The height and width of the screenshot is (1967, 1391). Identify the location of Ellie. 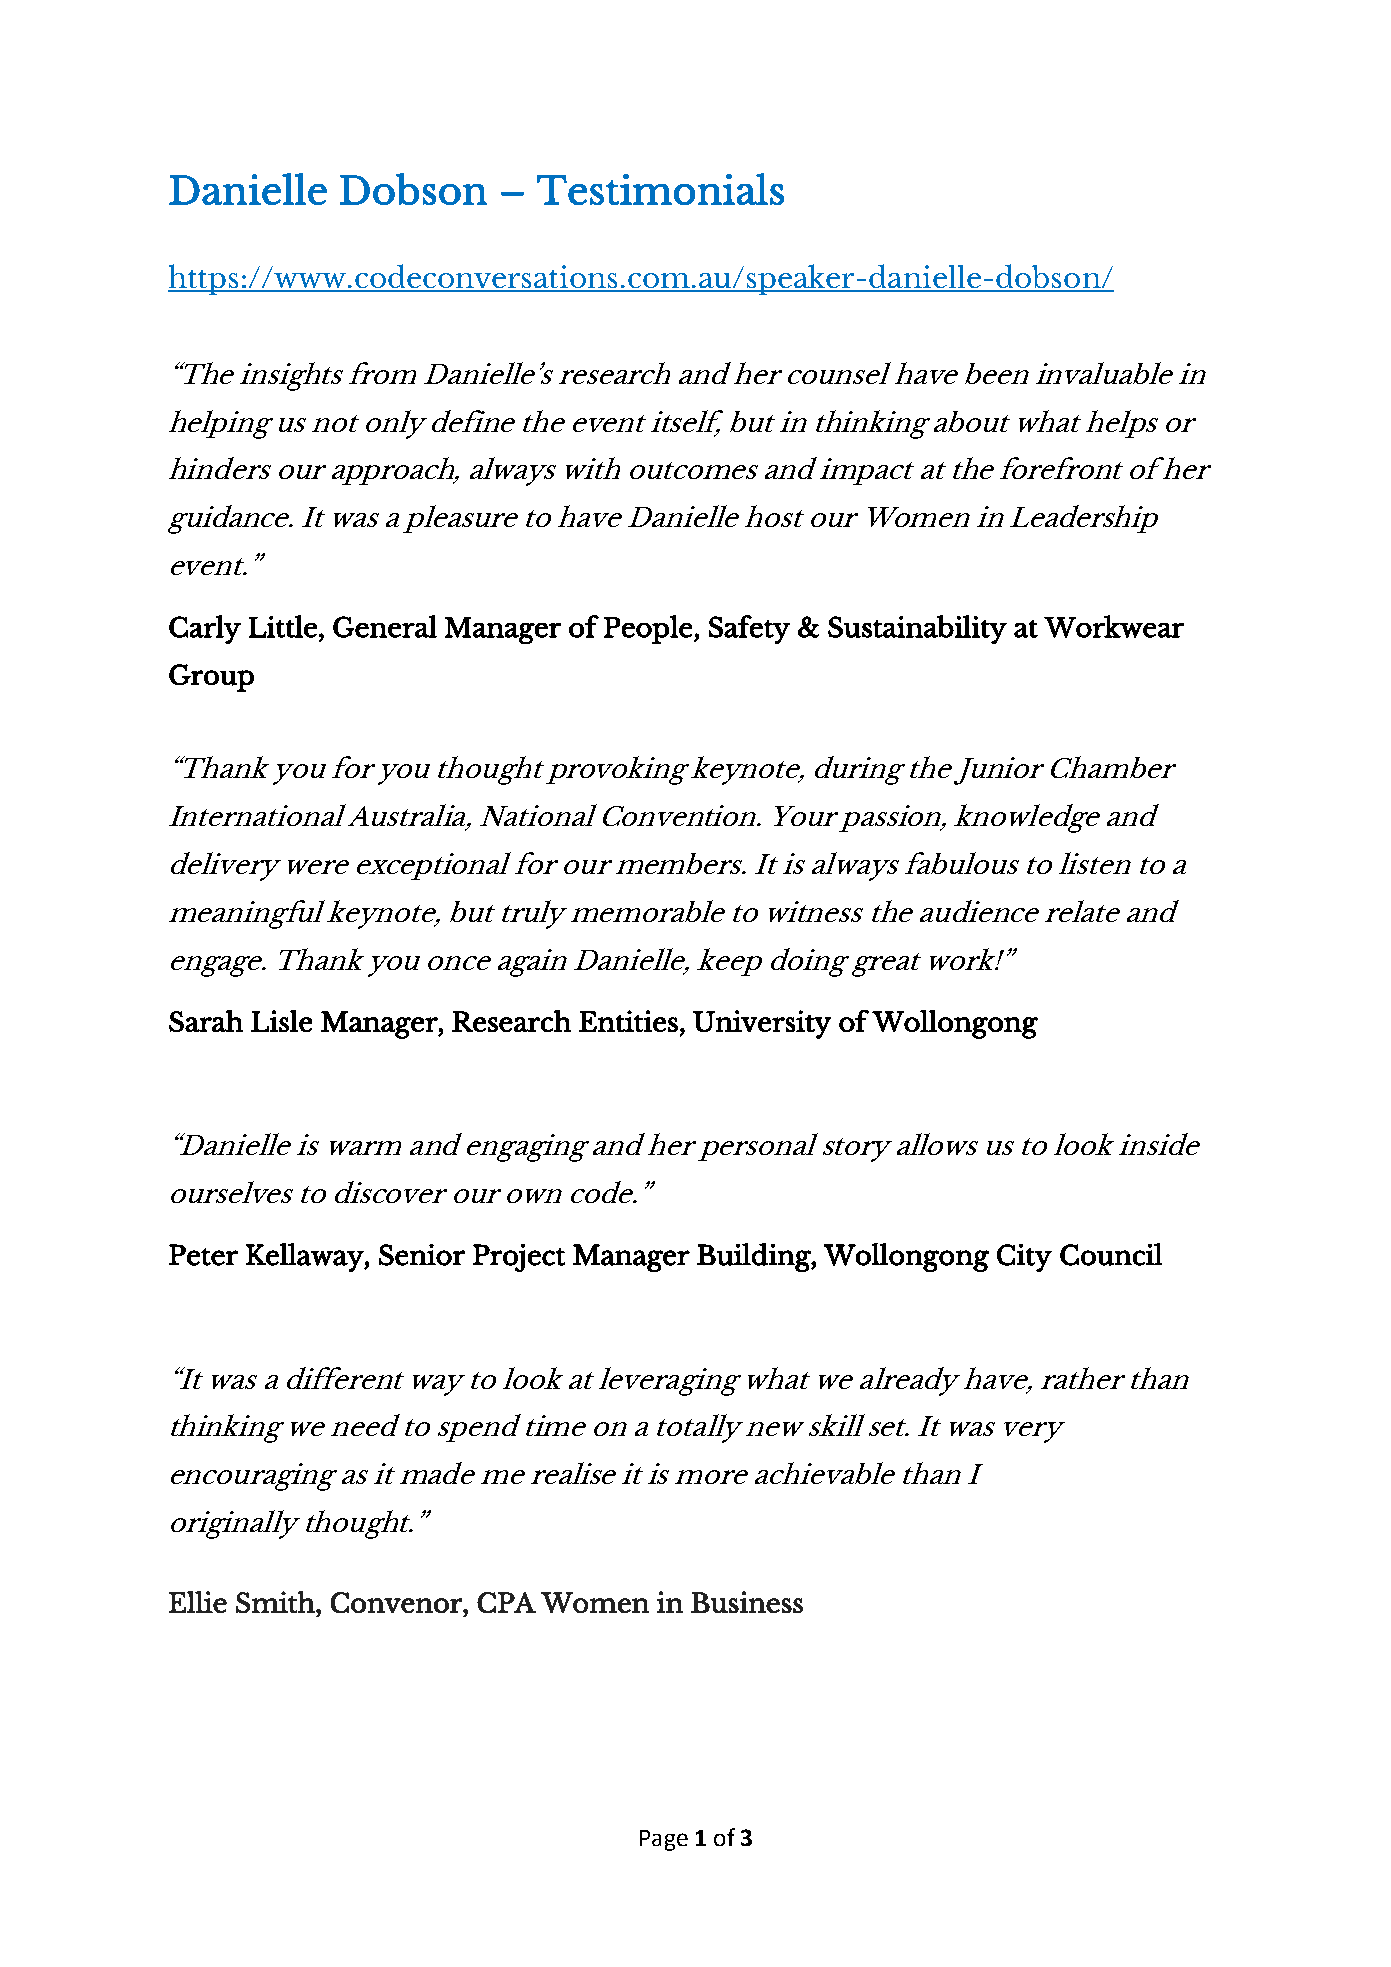
(198, 1602).
